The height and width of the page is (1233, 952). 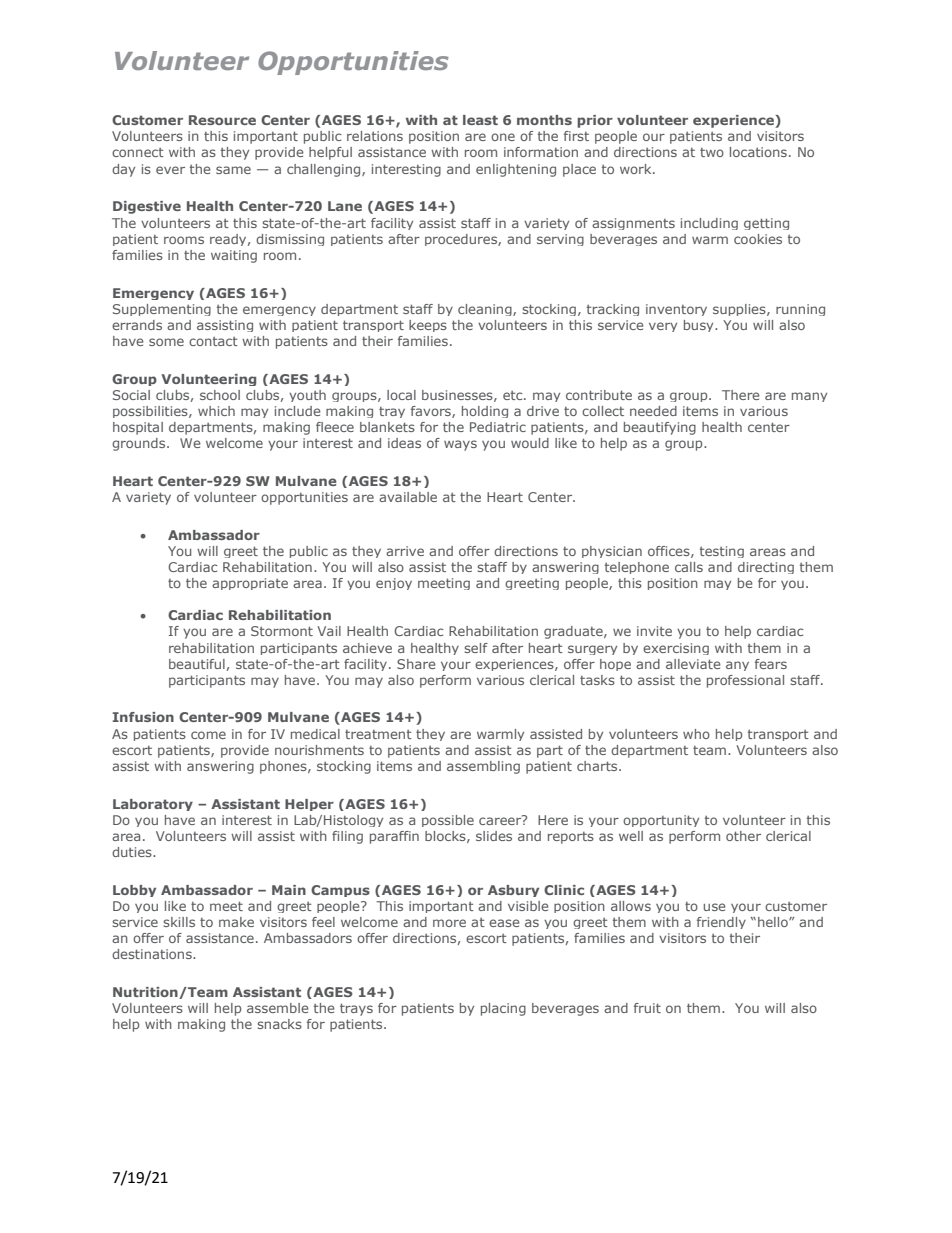 What do you see at coordinates (460, 445) in the page?
I see `ways` at bounding box center [460, 445].
